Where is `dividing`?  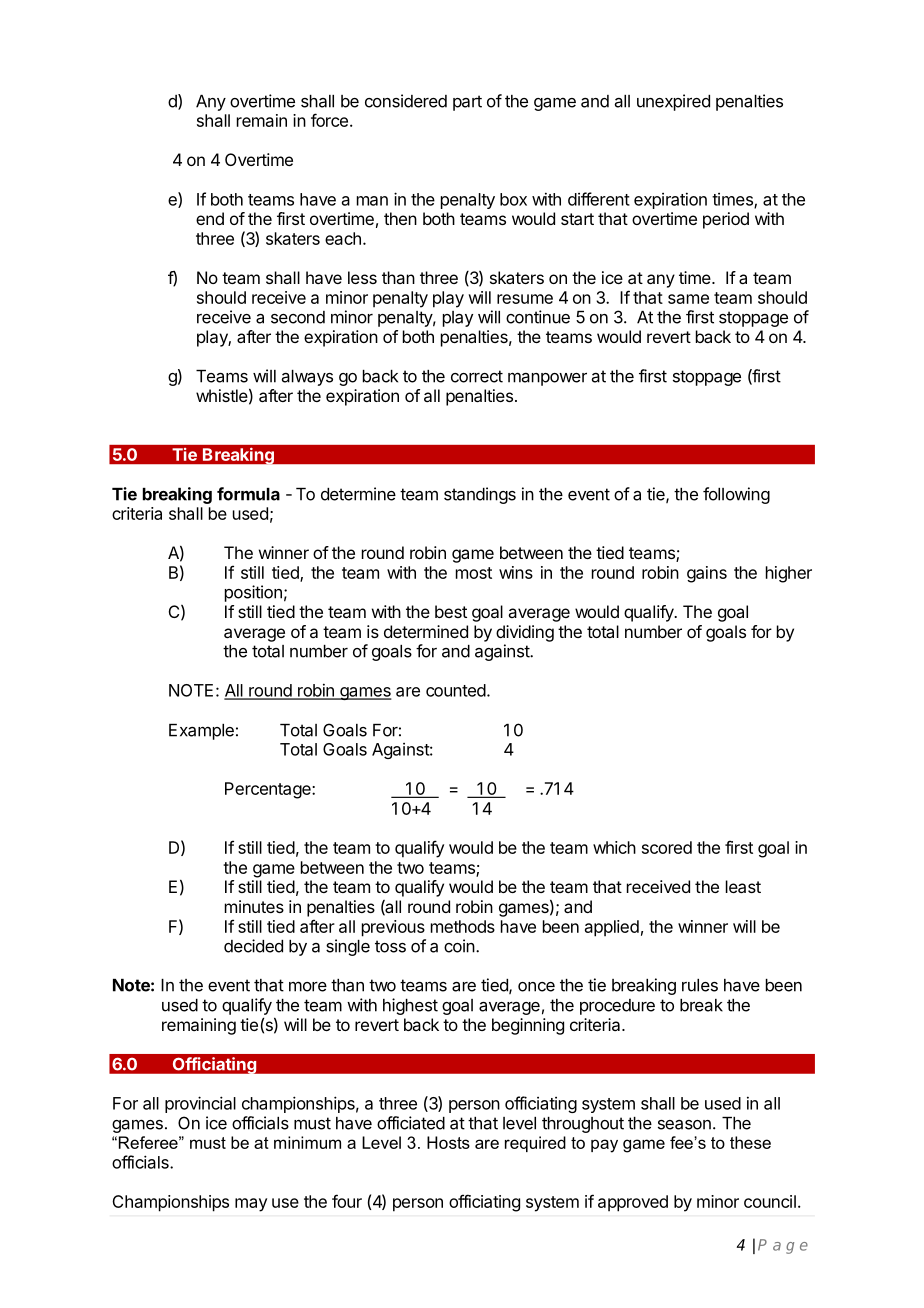
dividing is located at coordinates (525, 633).
